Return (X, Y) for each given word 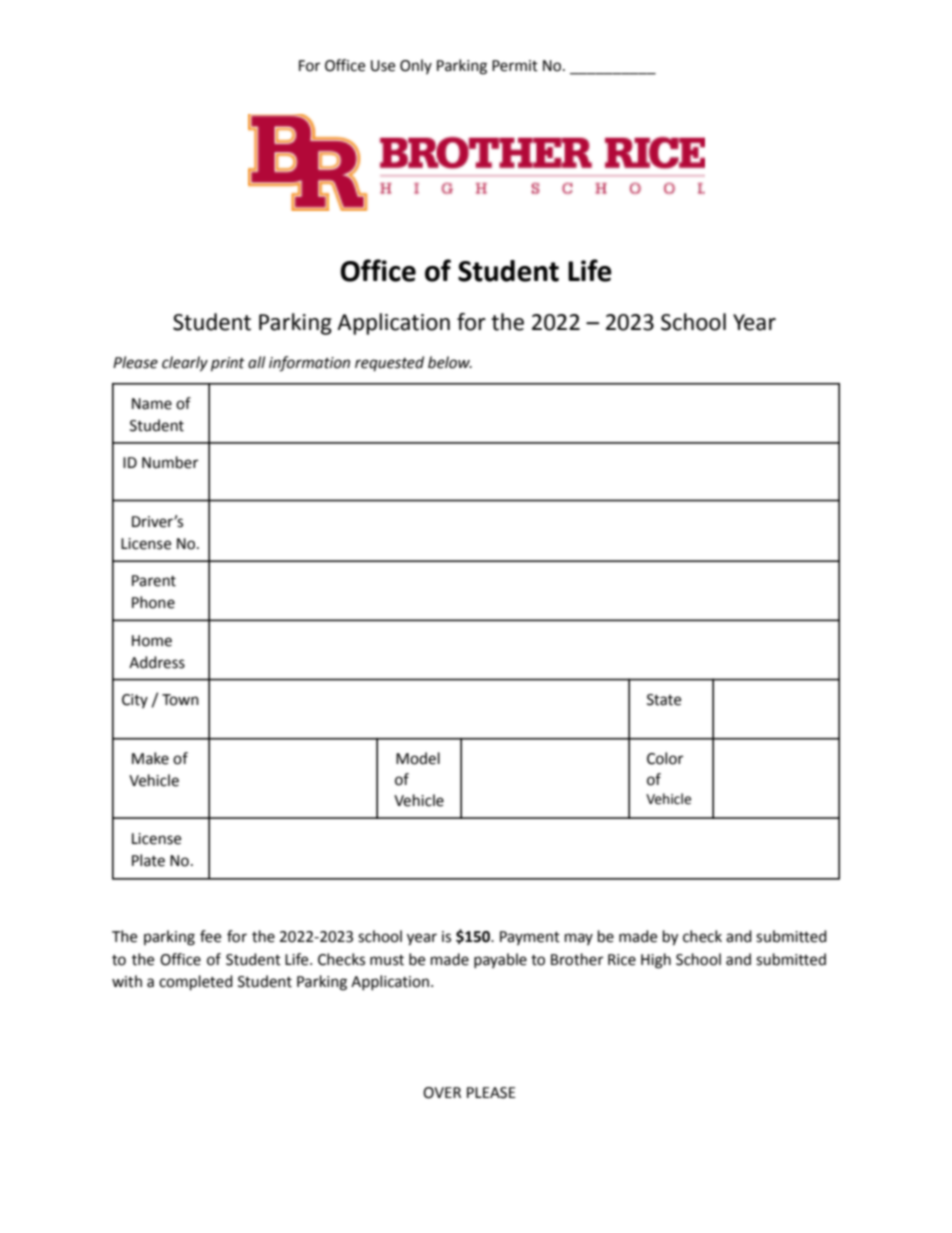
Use (383, 66)
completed (196, 983)
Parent (154, 581)
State (664, 700)
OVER (442, 1093)
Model (418, 758)
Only (416, 66)
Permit (515, 66)
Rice (622, 960)
